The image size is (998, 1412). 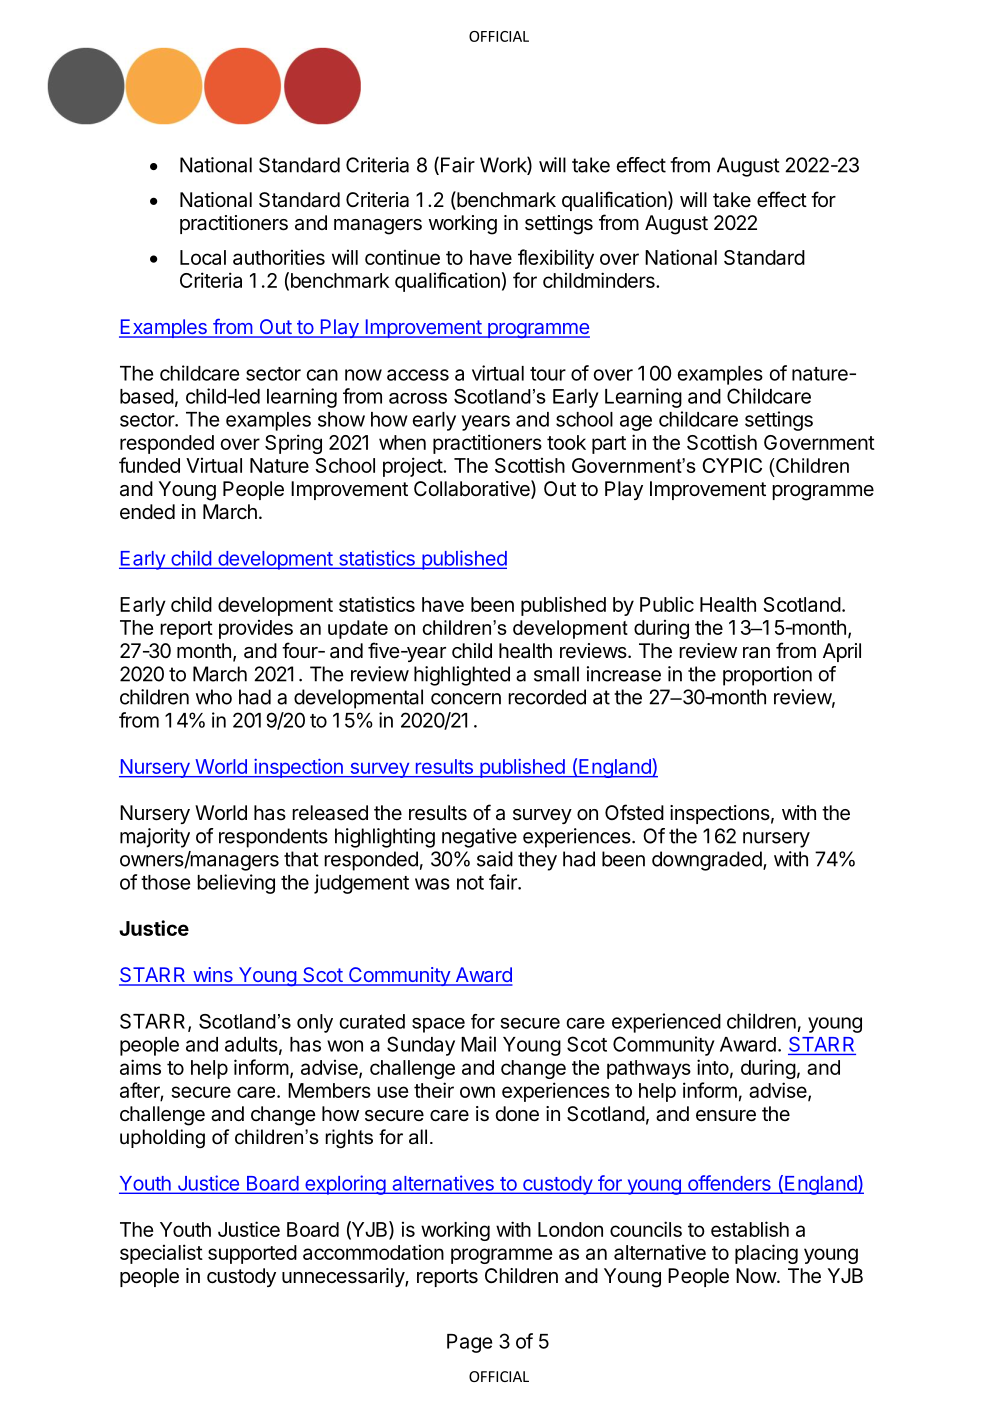 I want to click on flexibility, so click(x=556, y=259).
